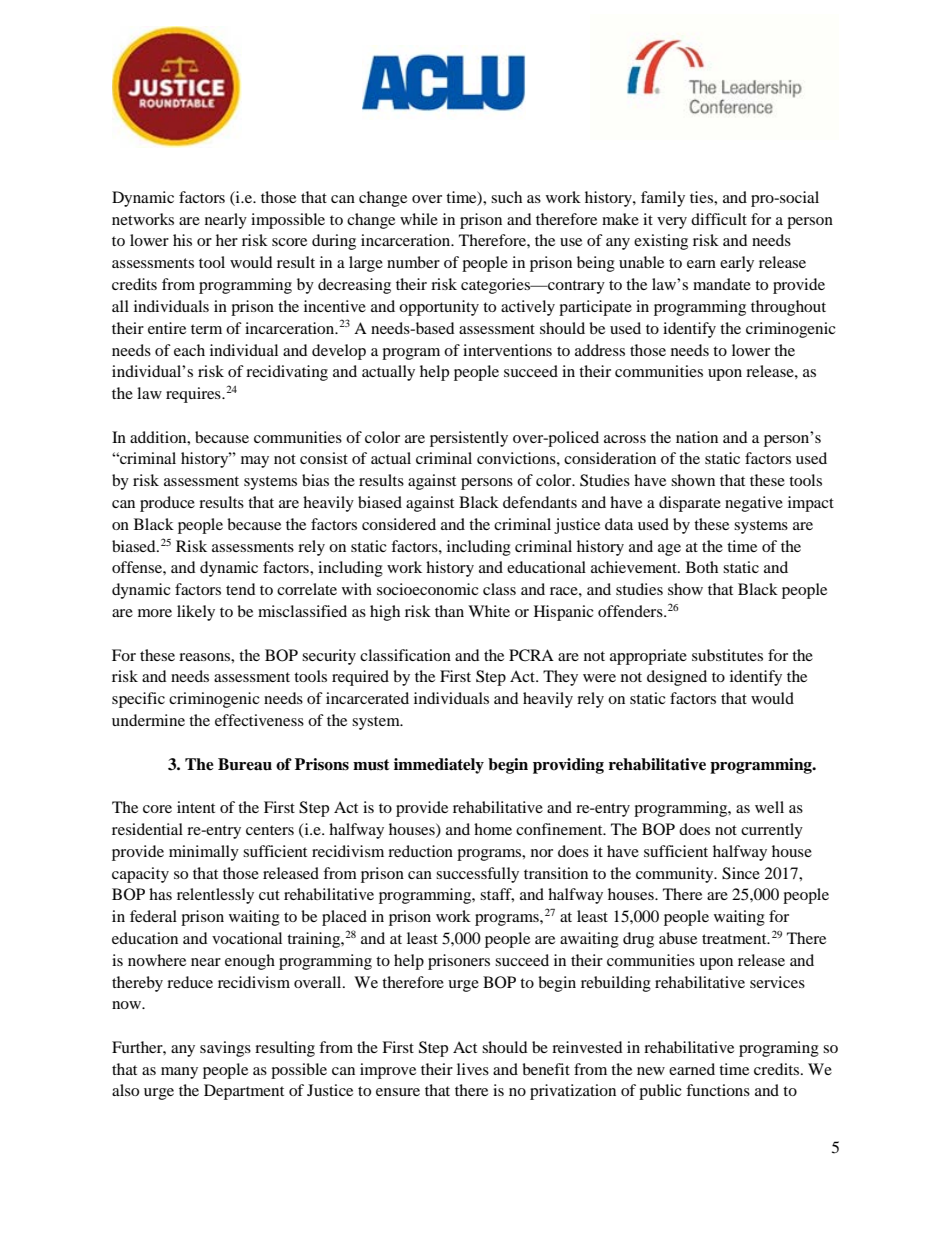 This page has width=952, height=1233. What do you see at coordinates (225, 1049) in the page?
I see `savings` at bounding box center [225, 1049].
